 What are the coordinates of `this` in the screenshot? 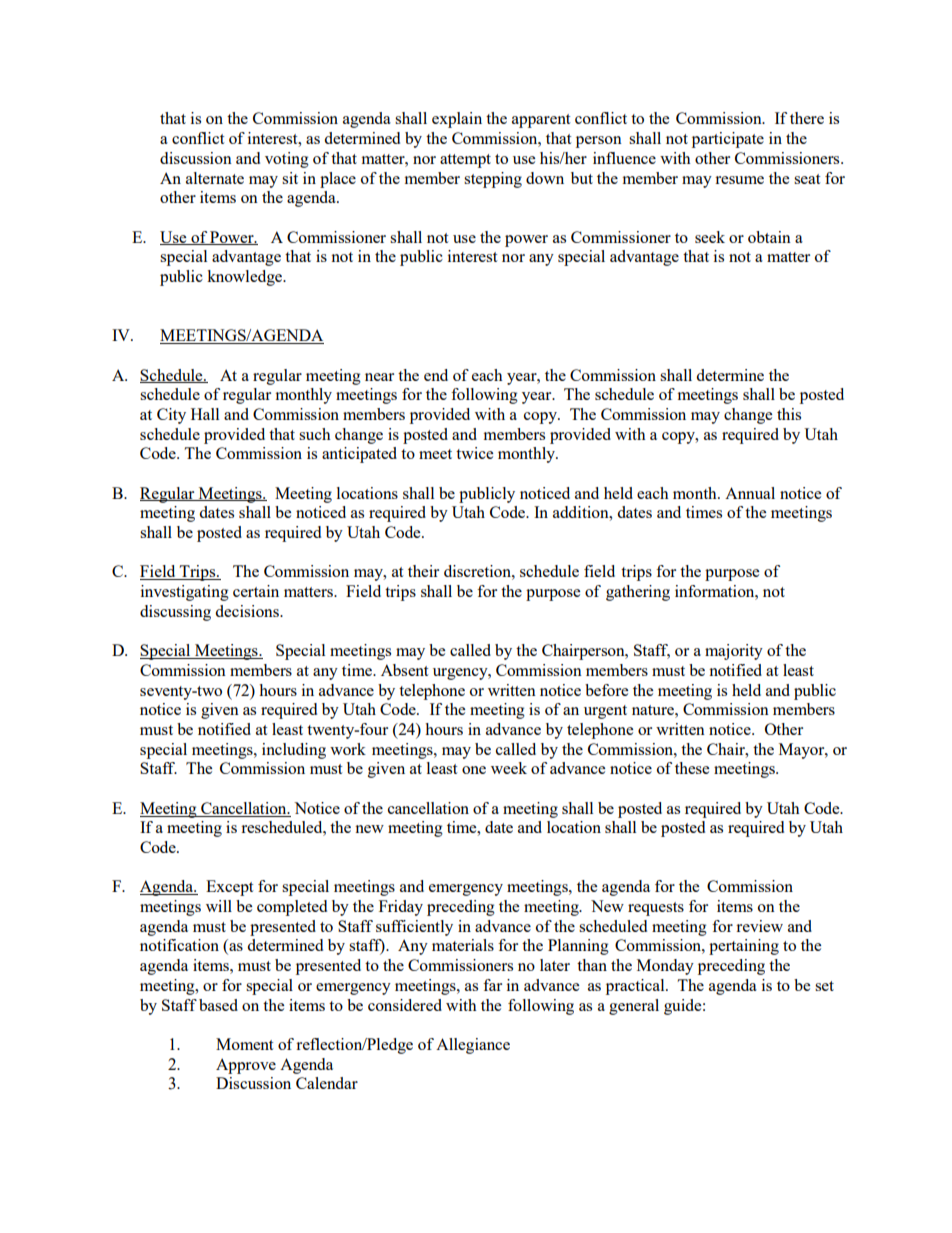 It's located at (789, 414).
